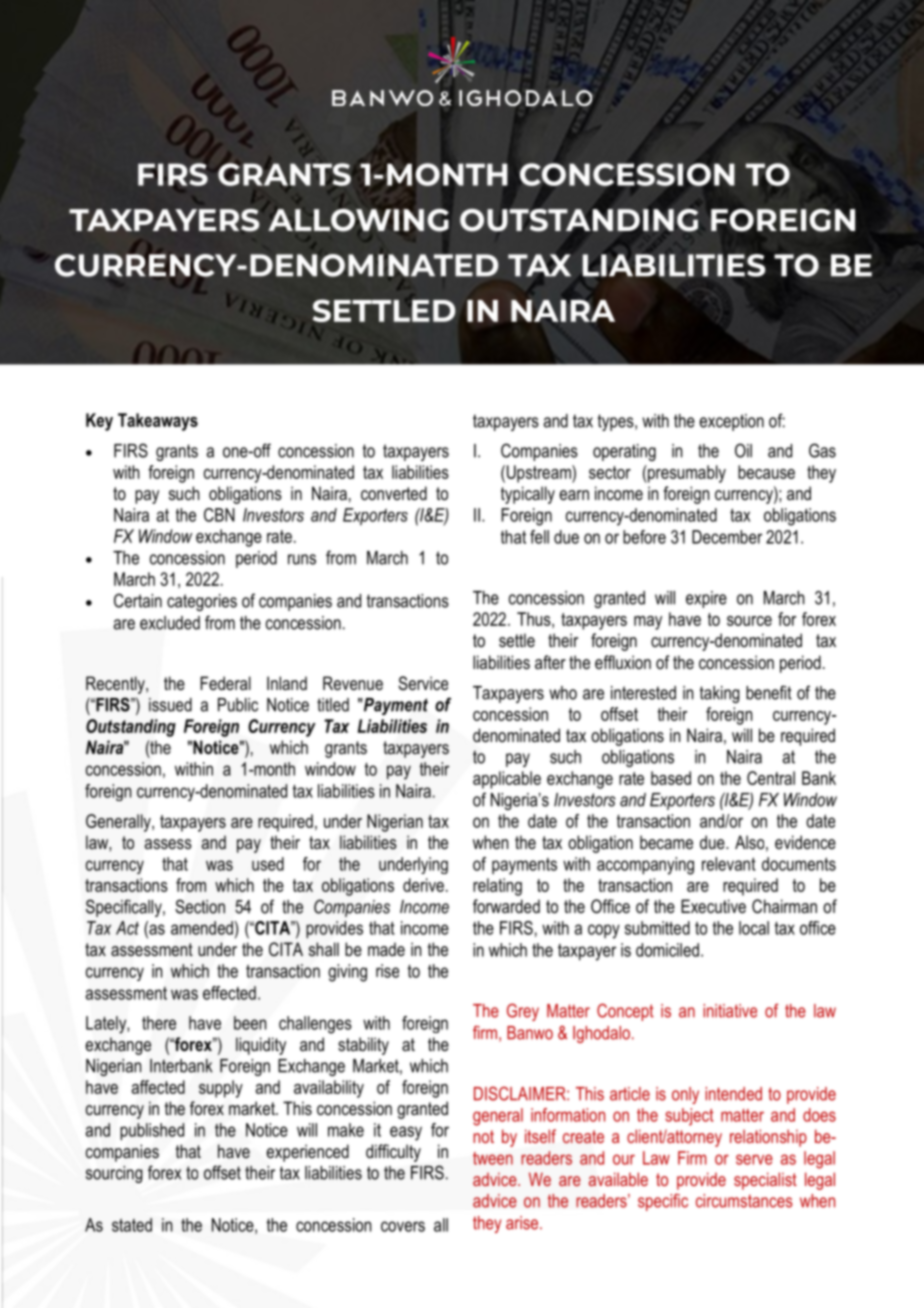 This document has width=924, height=1308. I want to click on issued, so click(170, 705).
